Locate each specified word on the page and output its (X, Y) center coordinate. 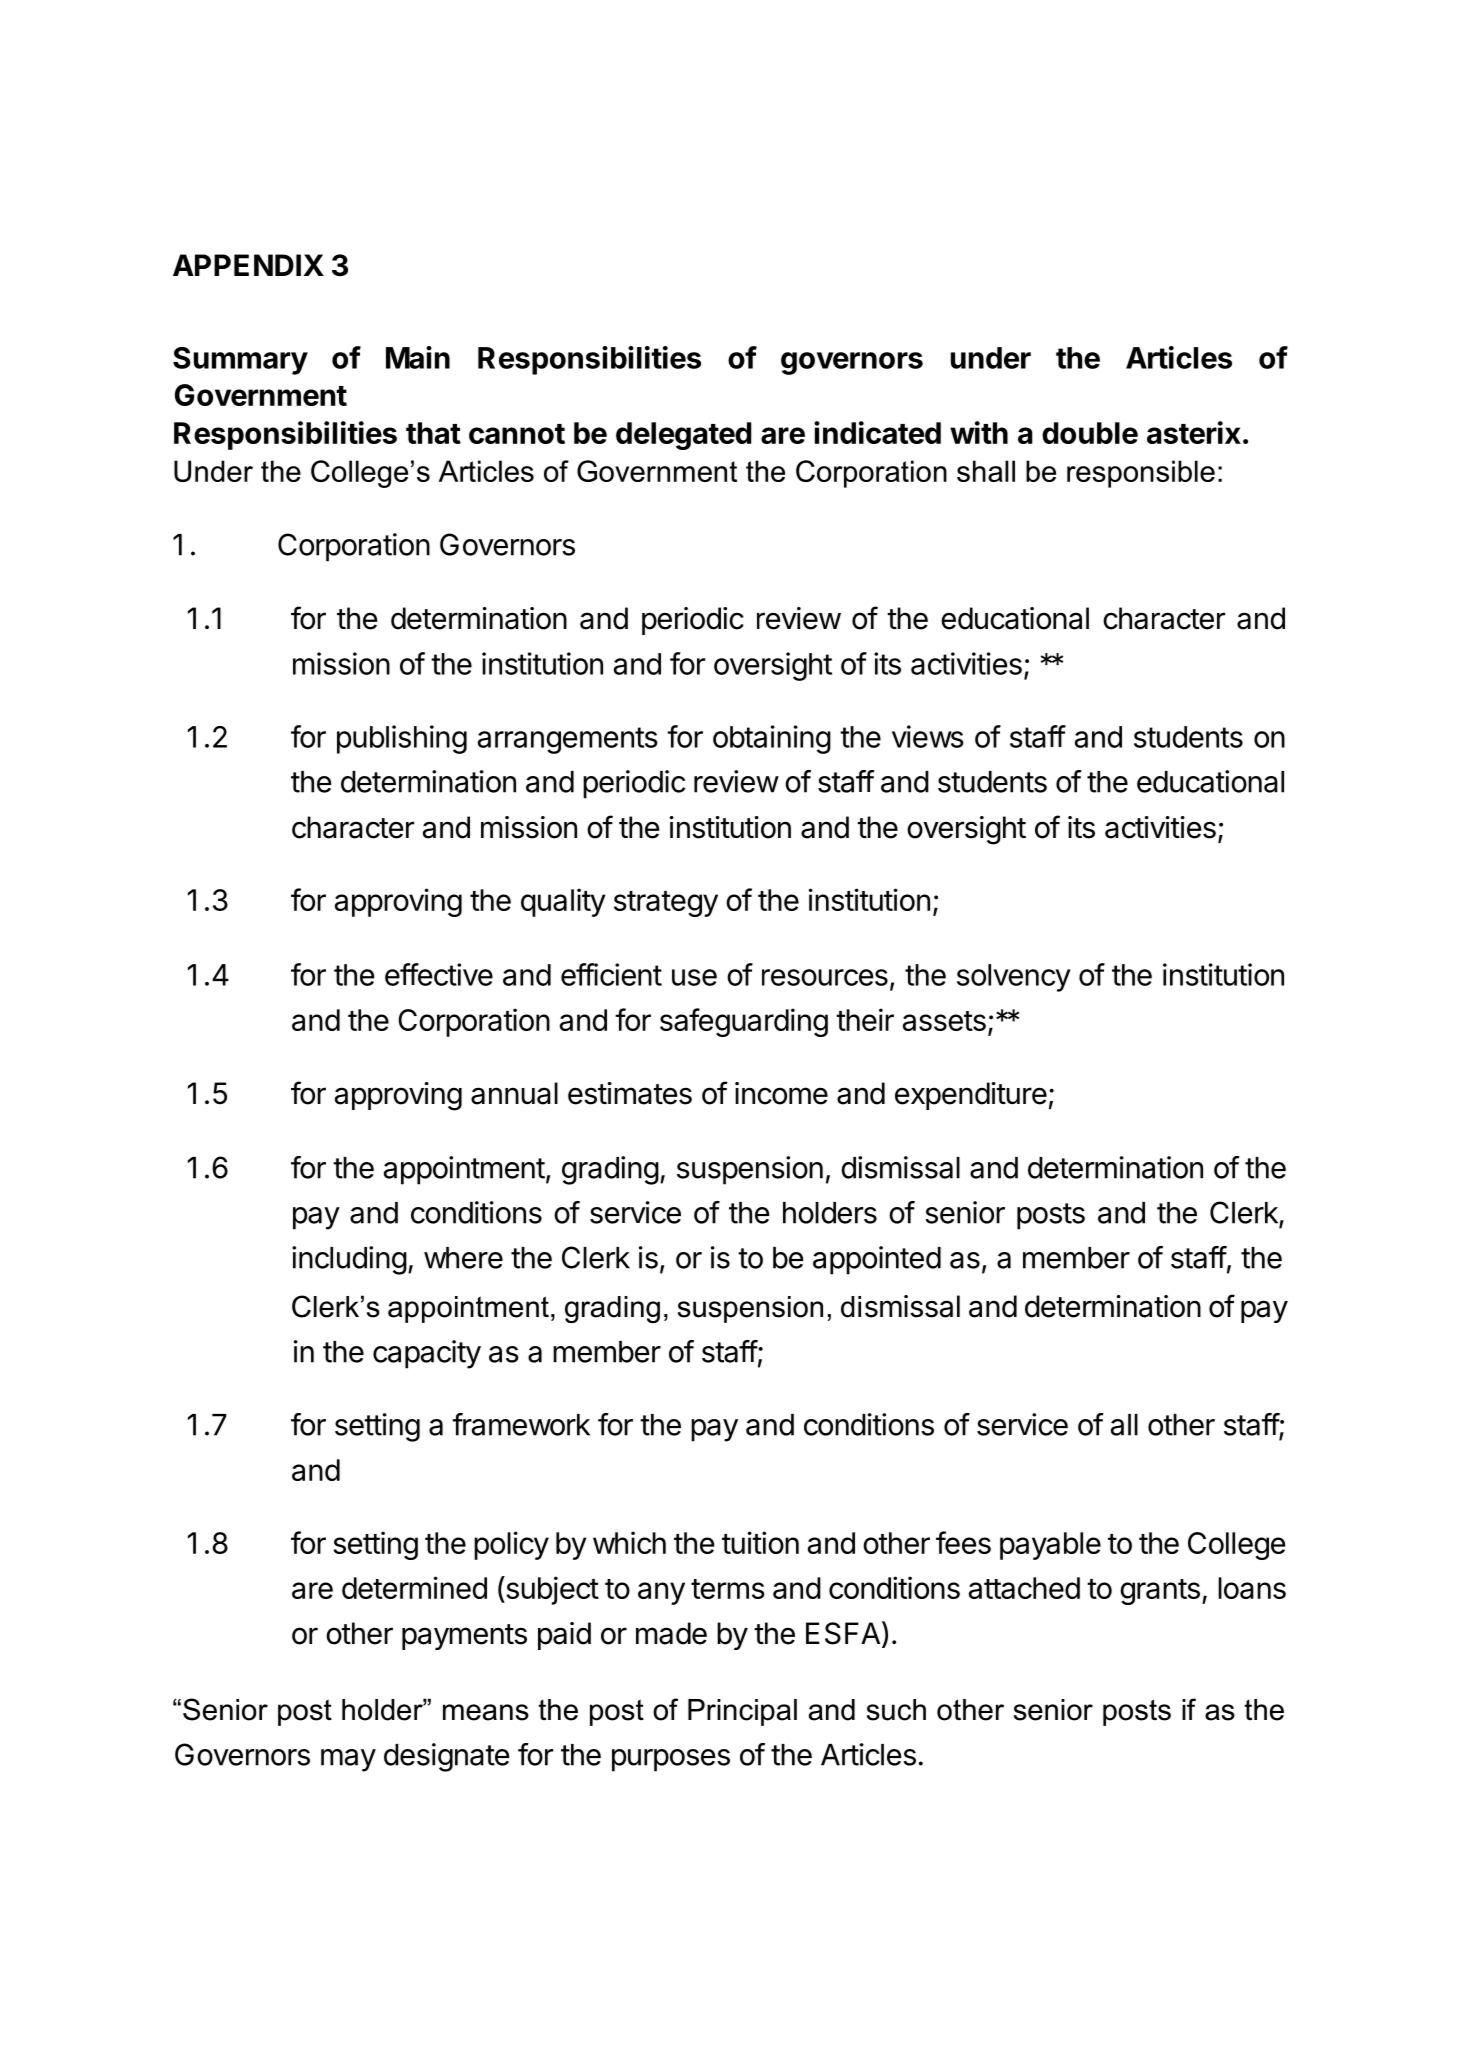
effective (439, 974)
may (348, 1760)
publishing (402, 739)
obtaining (772, 739)
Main (418, 357)
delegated (683, 436)
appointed (877, 1260)
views (928, 736)
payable (1050, 1546)
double (1090, 433)
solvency (1014, 978)
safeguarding (744, 1022)
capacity (427, 1354)
